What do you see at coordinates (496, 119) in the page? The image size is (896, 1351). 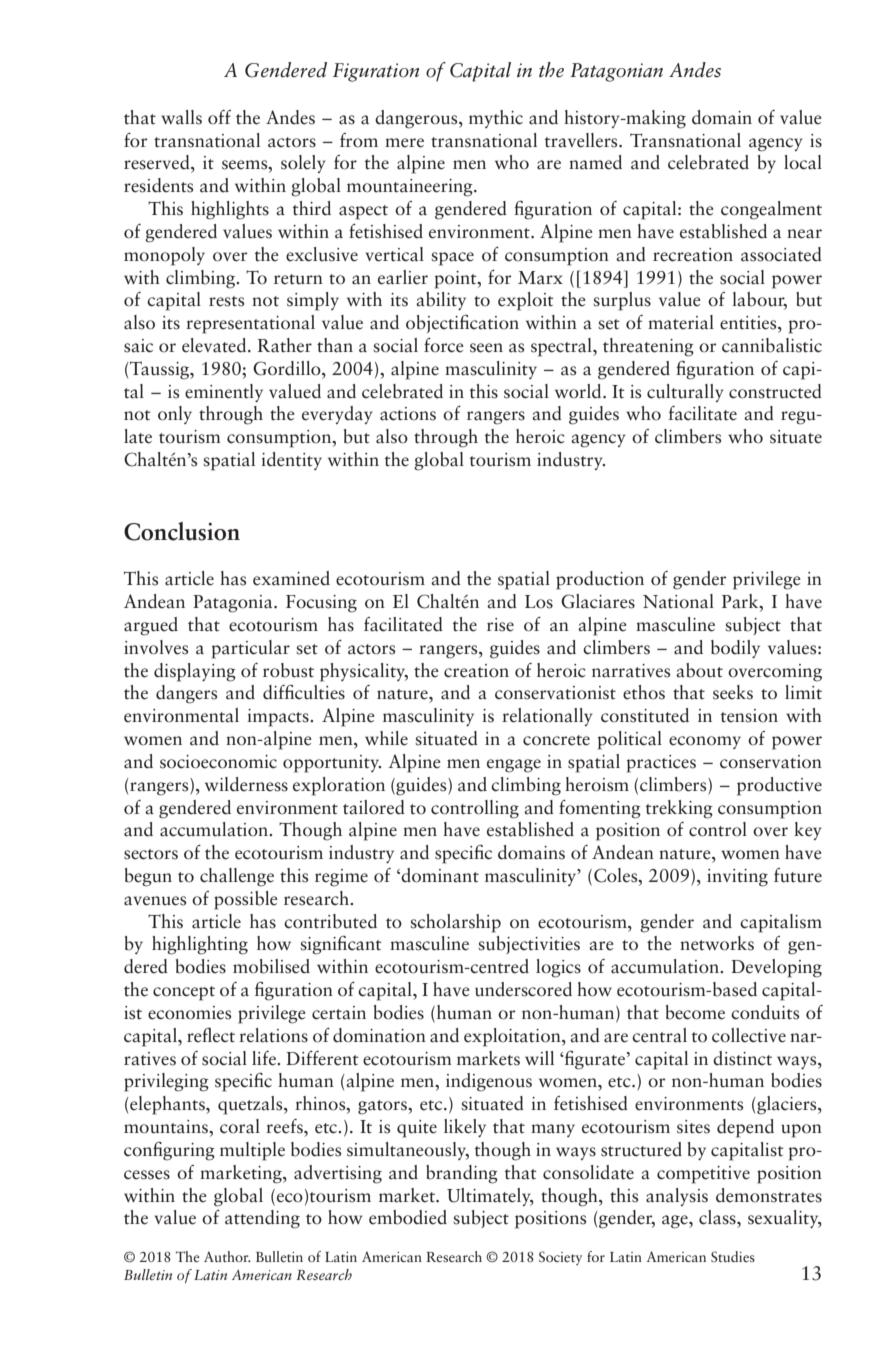 I see `mythic` at bounding box center [496, 119].
